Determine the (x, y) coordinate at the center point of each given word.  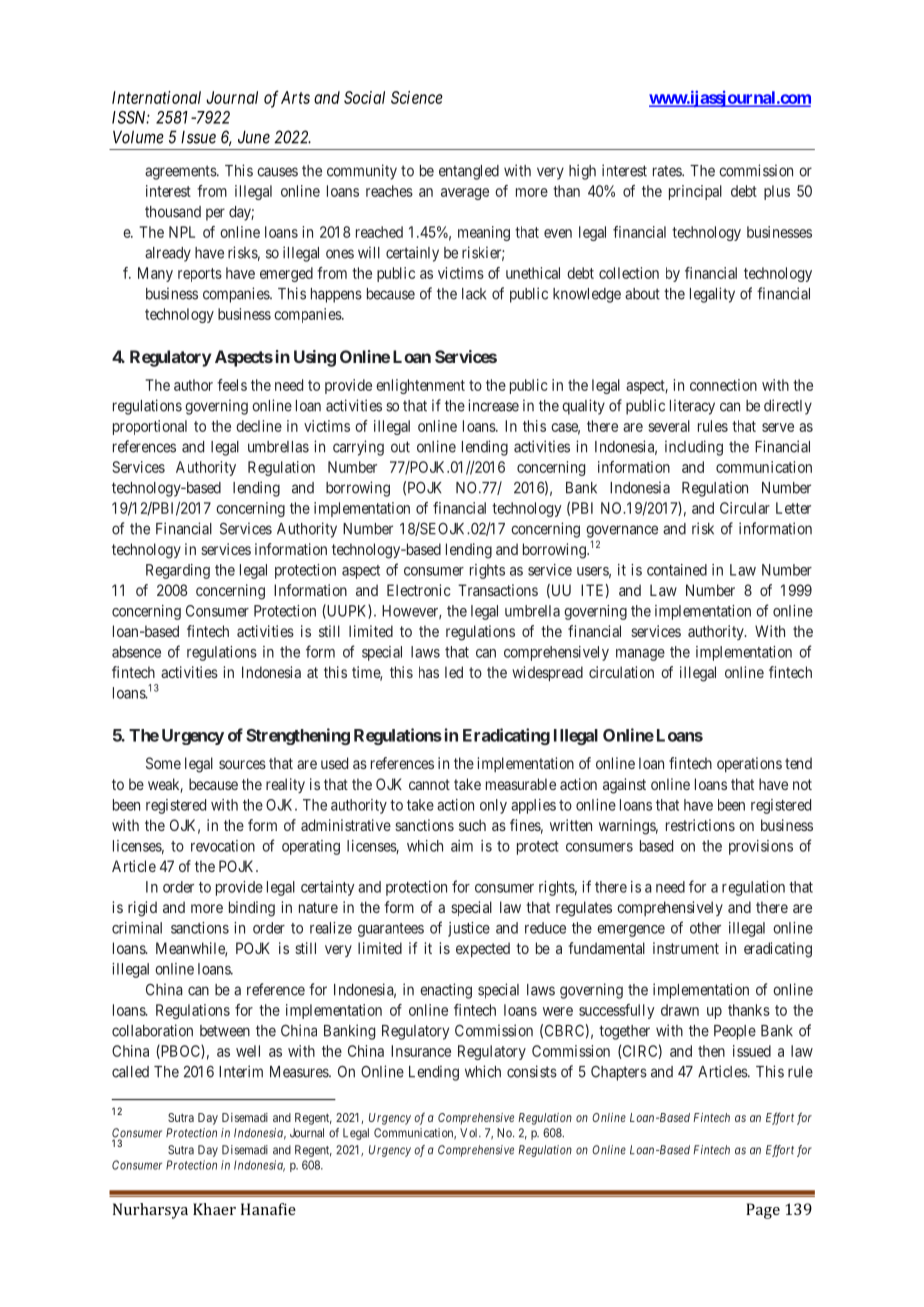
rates (668, 171)
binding (252, 909)
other (705, 928)
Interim (241, 1071)
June (254, 137)
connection (723, 385)
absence (136, 652)
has (429, 672)
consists (532, 1071)
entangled (469, 172)
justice (469, 929)
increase (493, 405)
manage (640, 655)
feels (232, 385)
